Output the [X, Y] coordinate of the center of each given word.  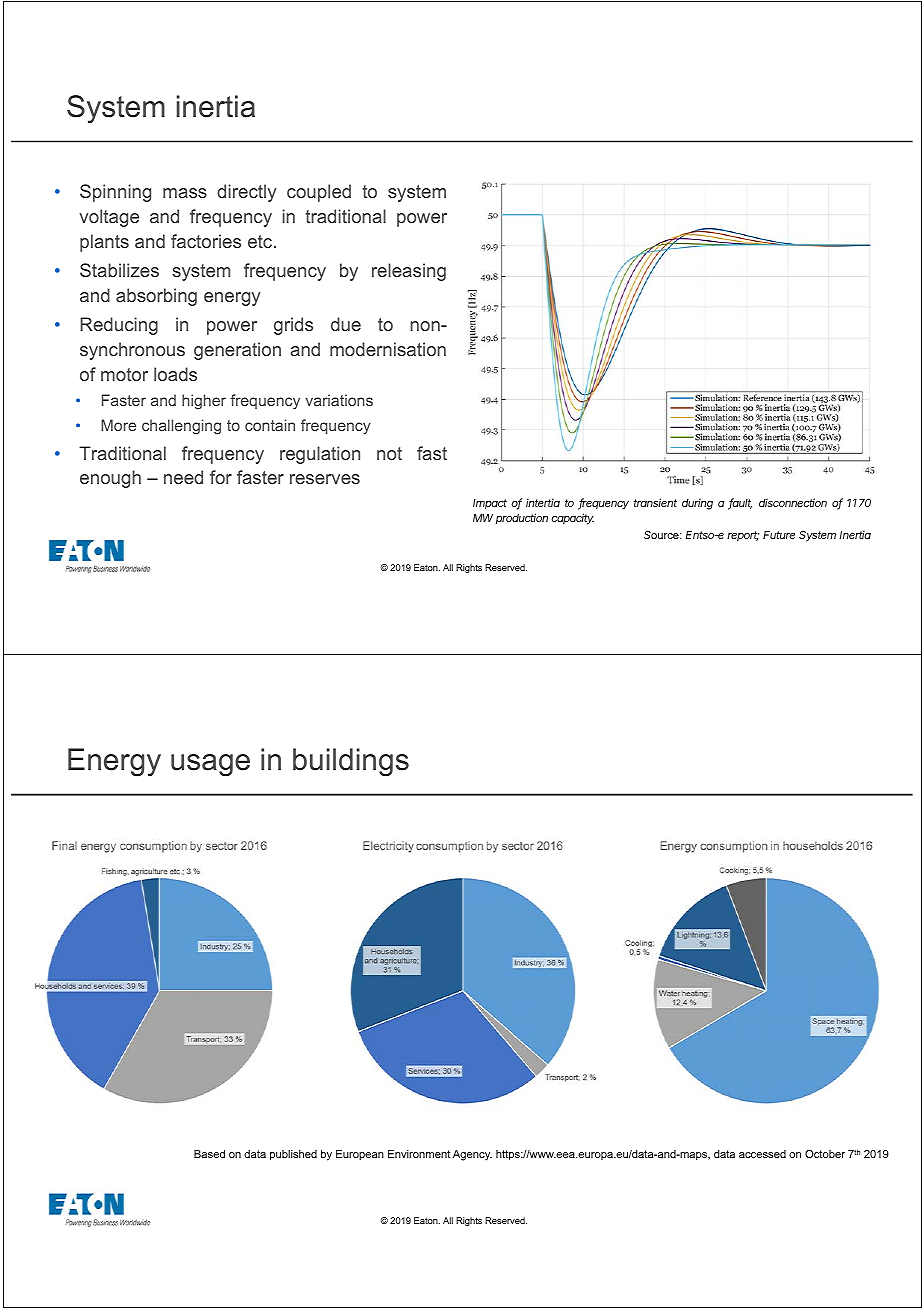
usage [210, 765]
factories [206, 241]
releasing [409, 272]
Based [209, 1154]
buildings [351, 762]
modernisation [388, 349]
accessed [762, 1154]
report [743, 536]
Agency [472, 1155]
